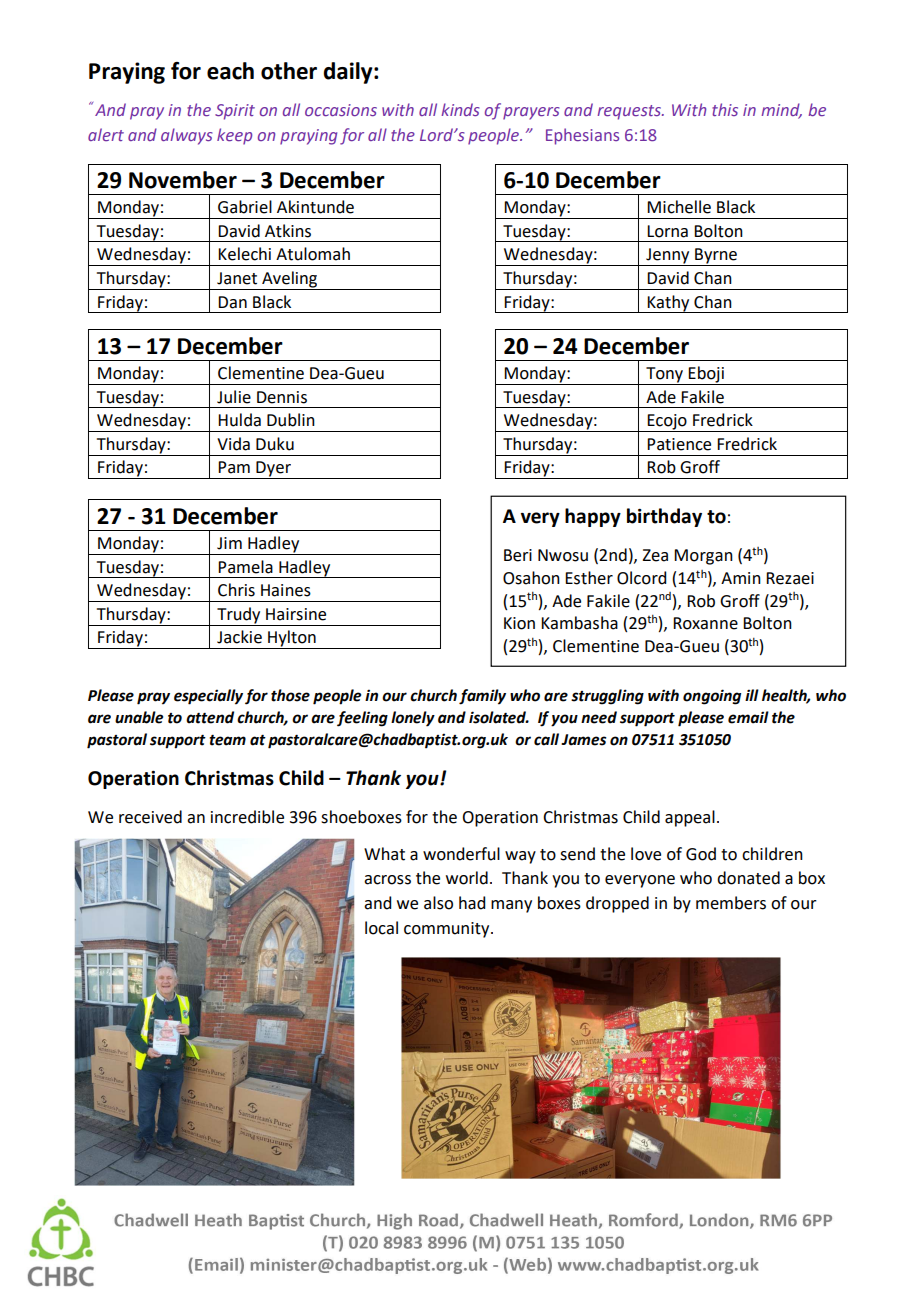 The height and width of the screenshot is (1308, 924). I want to click on Julie, so click(234, 397).
